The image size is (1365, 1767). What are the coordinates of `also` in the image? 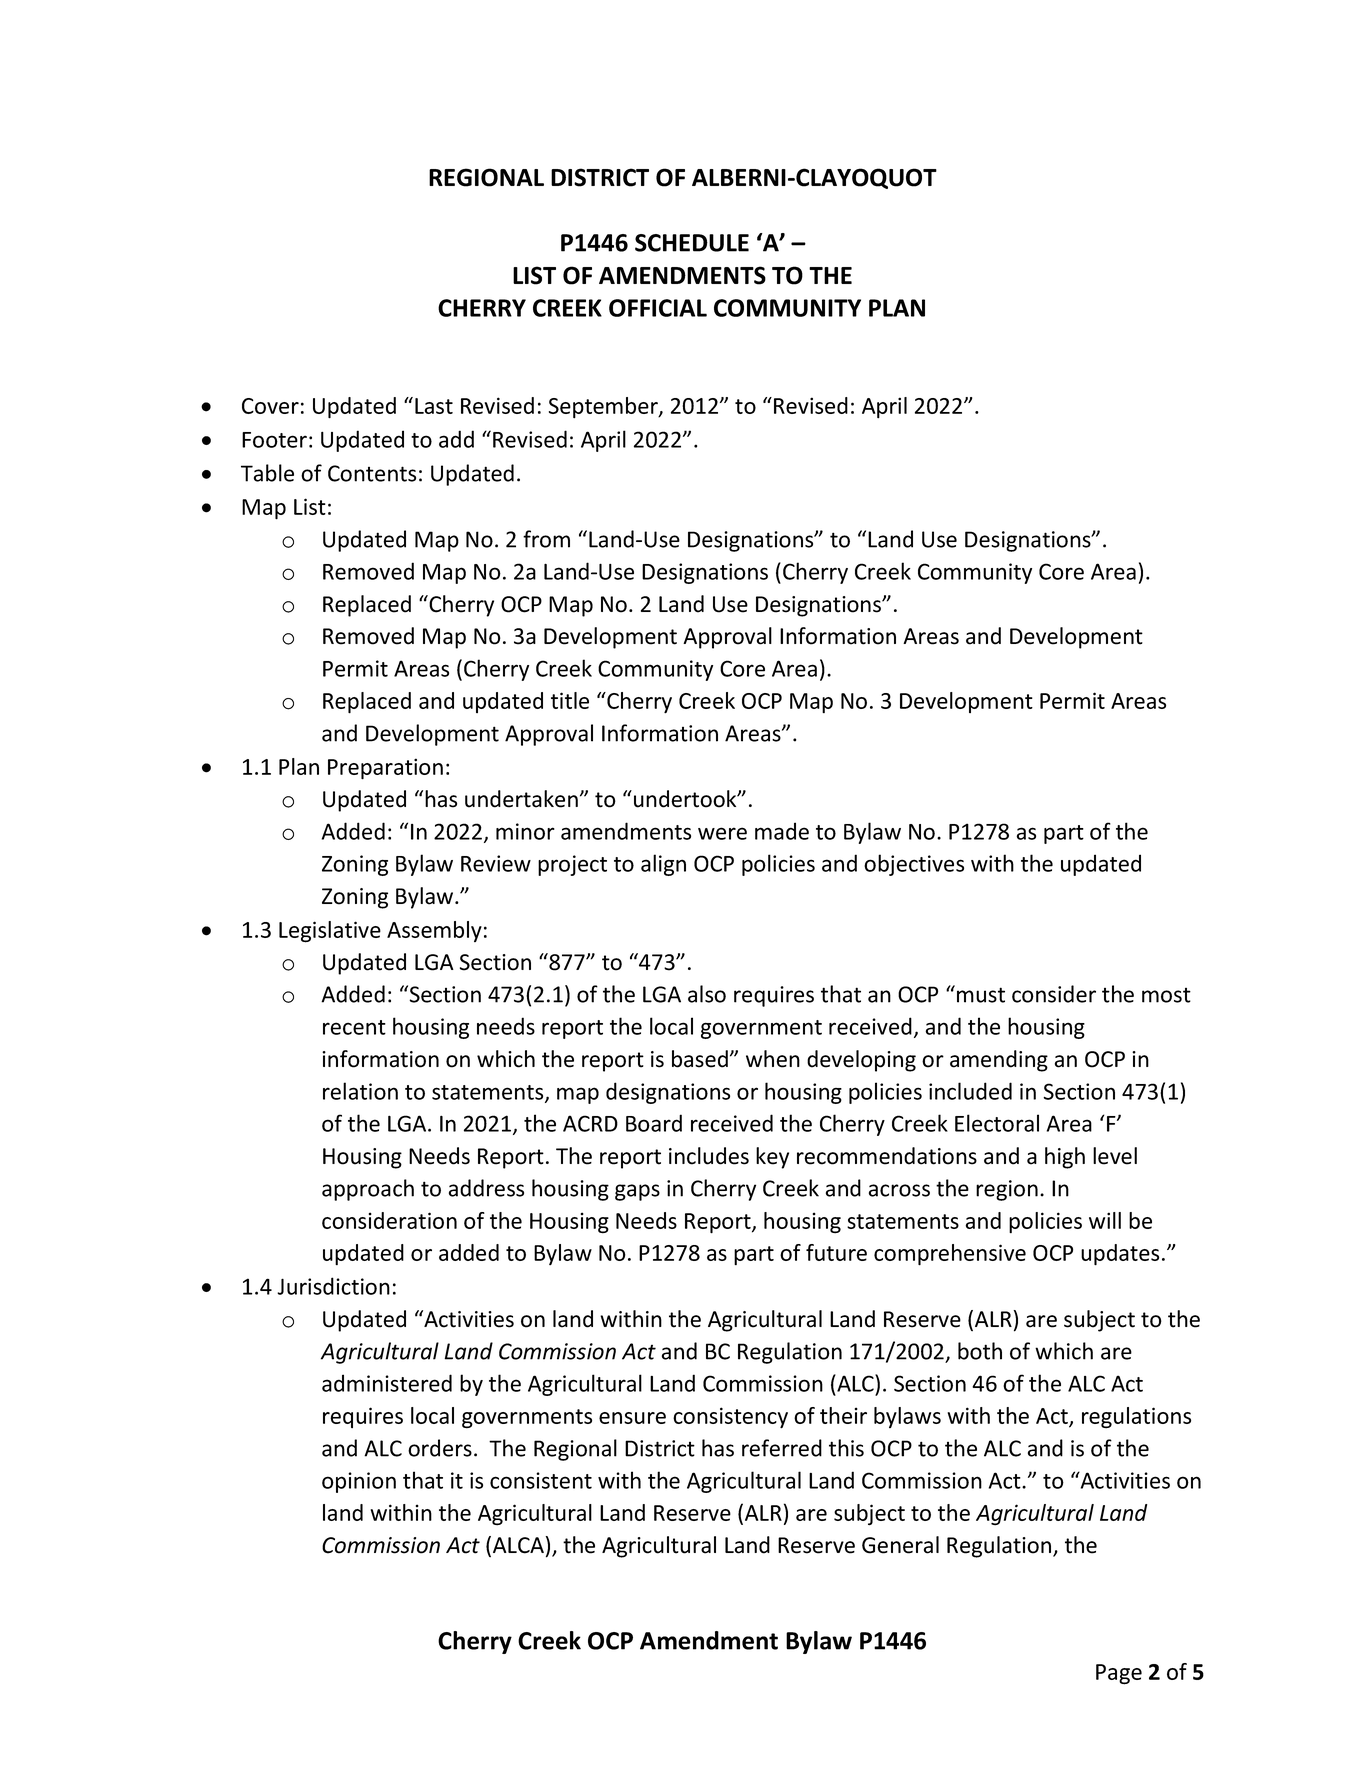 It's located at (707, 994).
